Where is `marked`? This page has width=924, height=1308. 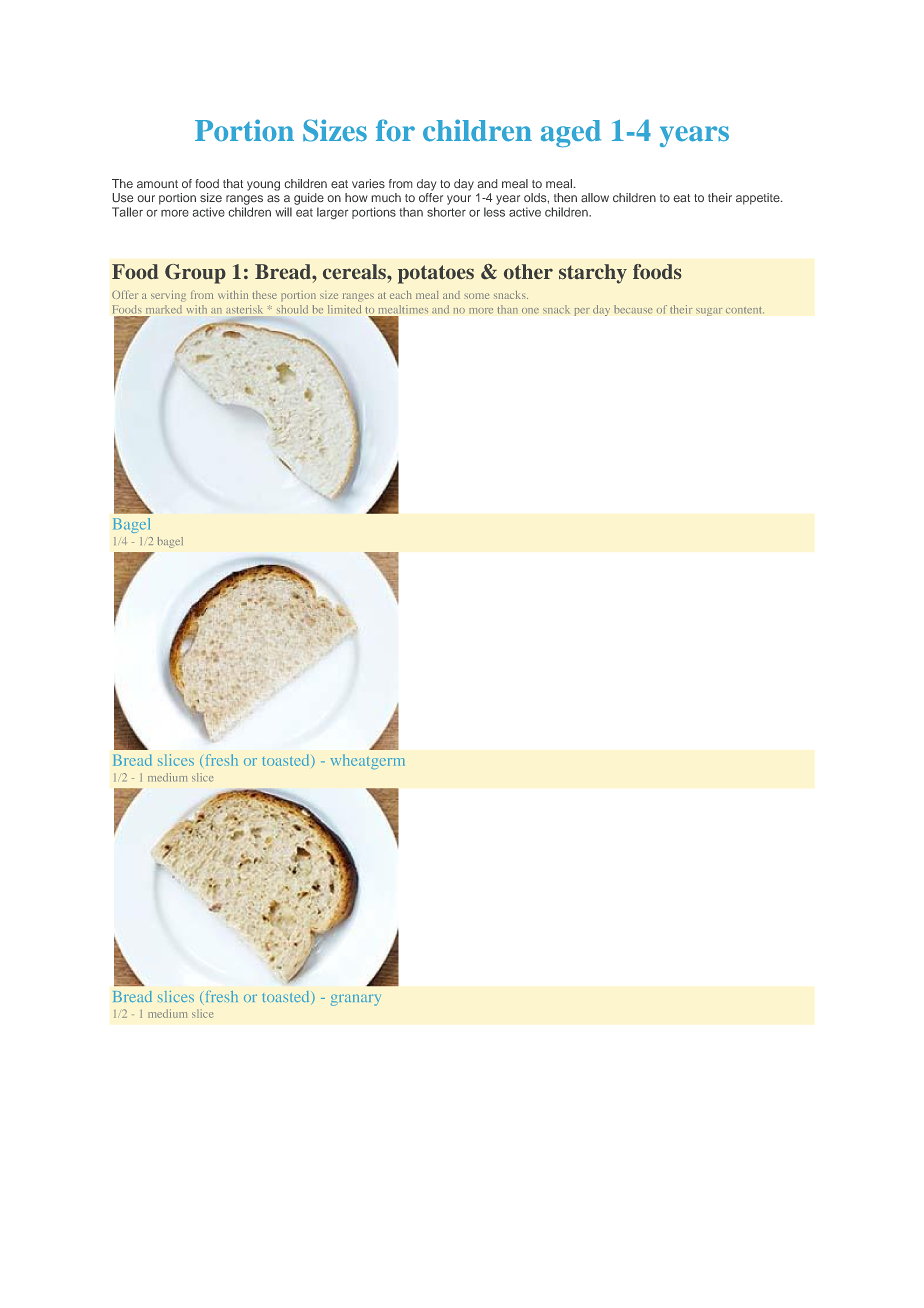 marked is located at coordinates (164, 309).
